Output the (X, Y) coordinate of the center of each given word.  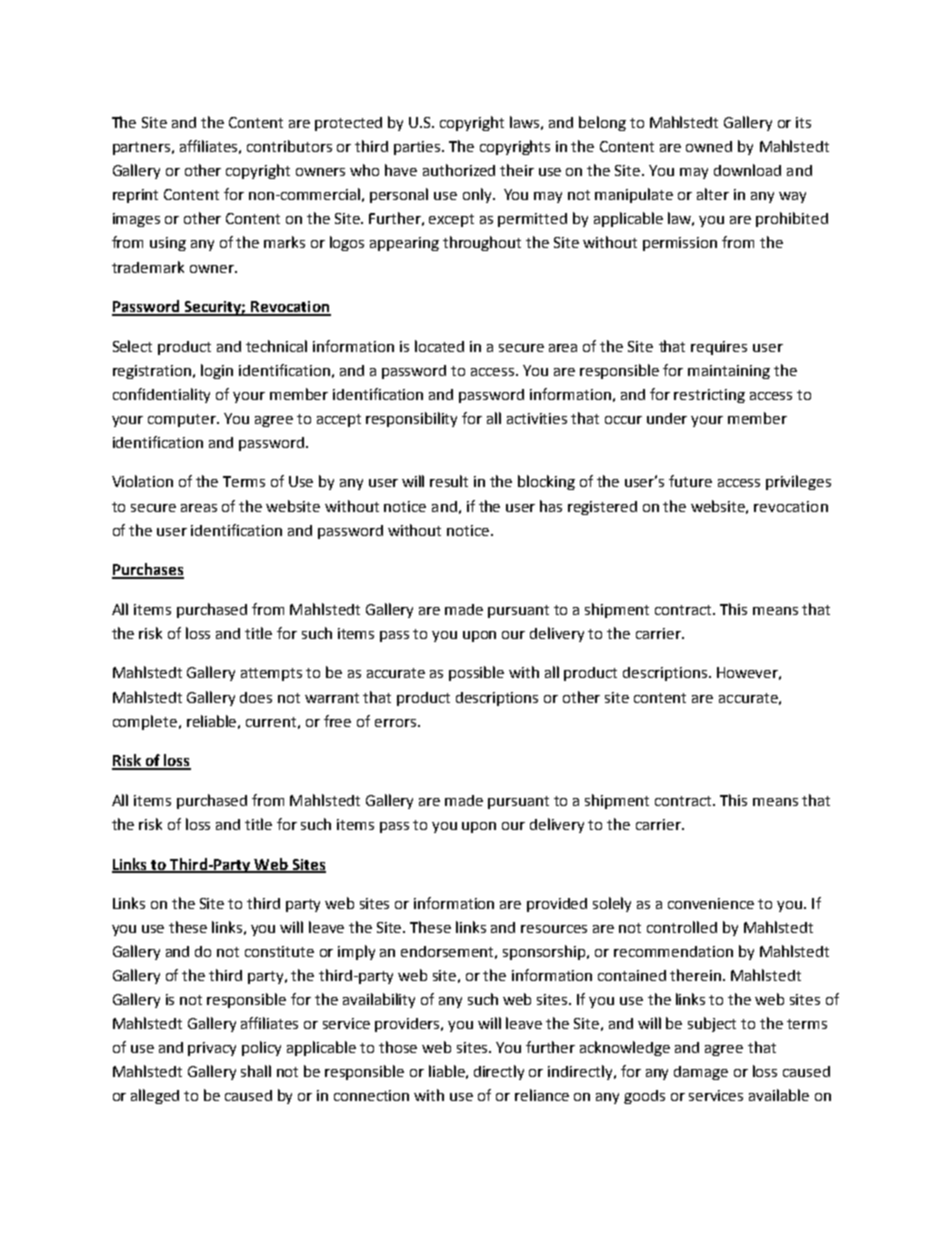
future (690, 481)
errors (395, 723)
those (398, 1047)
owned (709, 146)
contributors (289, 146)
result (449, 481)
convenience (711, 903)
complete (145, 722)
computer (183, 420)
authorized (459, 170)
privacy (212, 1049)
